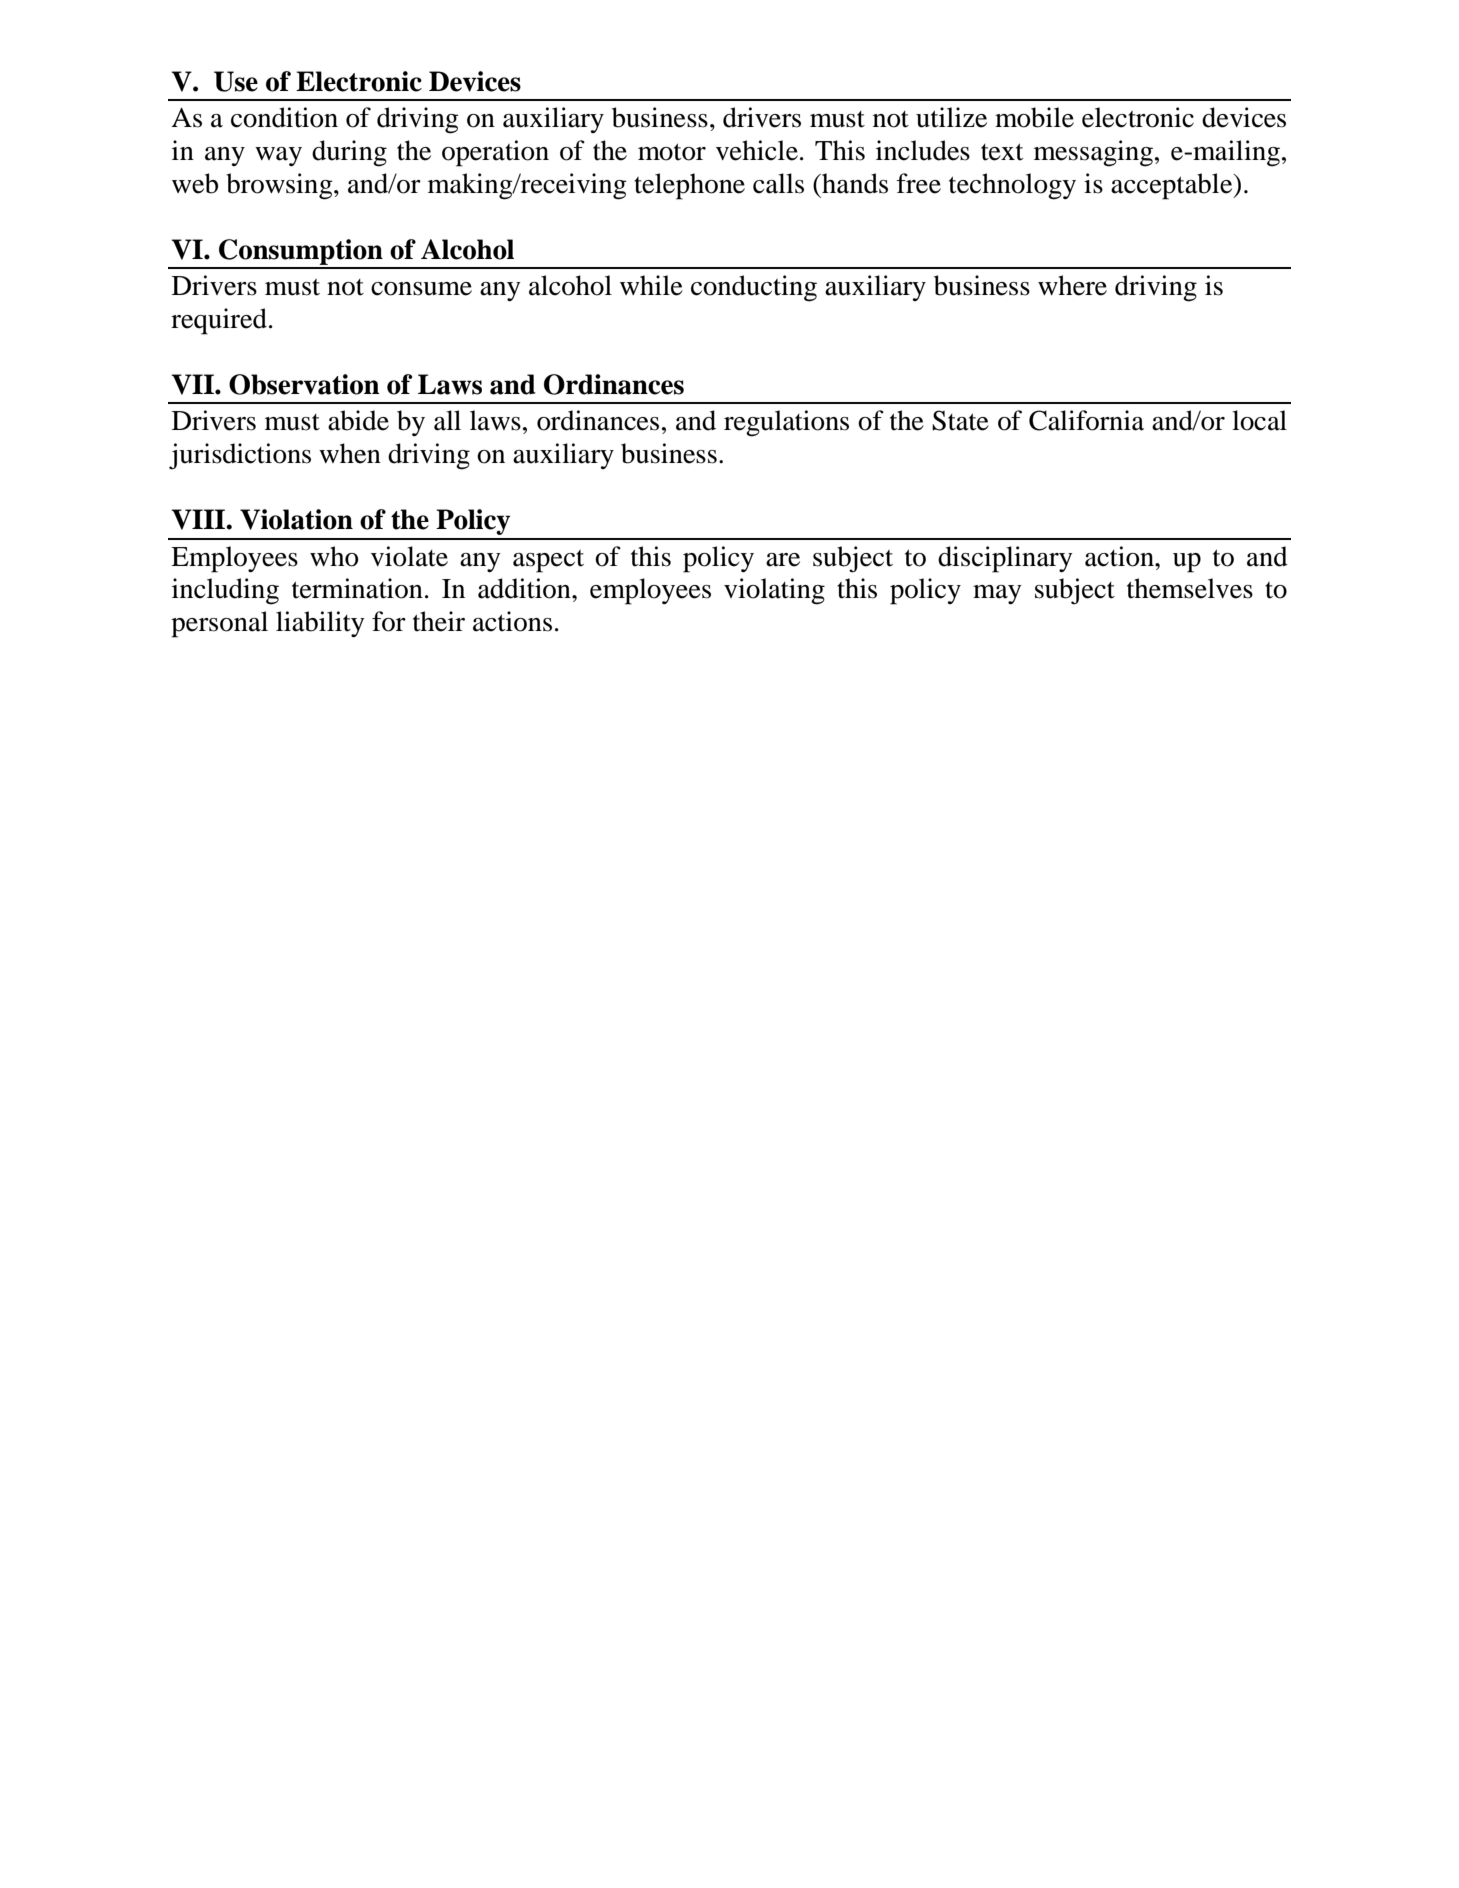  I want to click on conducting, so click(754, 288).
